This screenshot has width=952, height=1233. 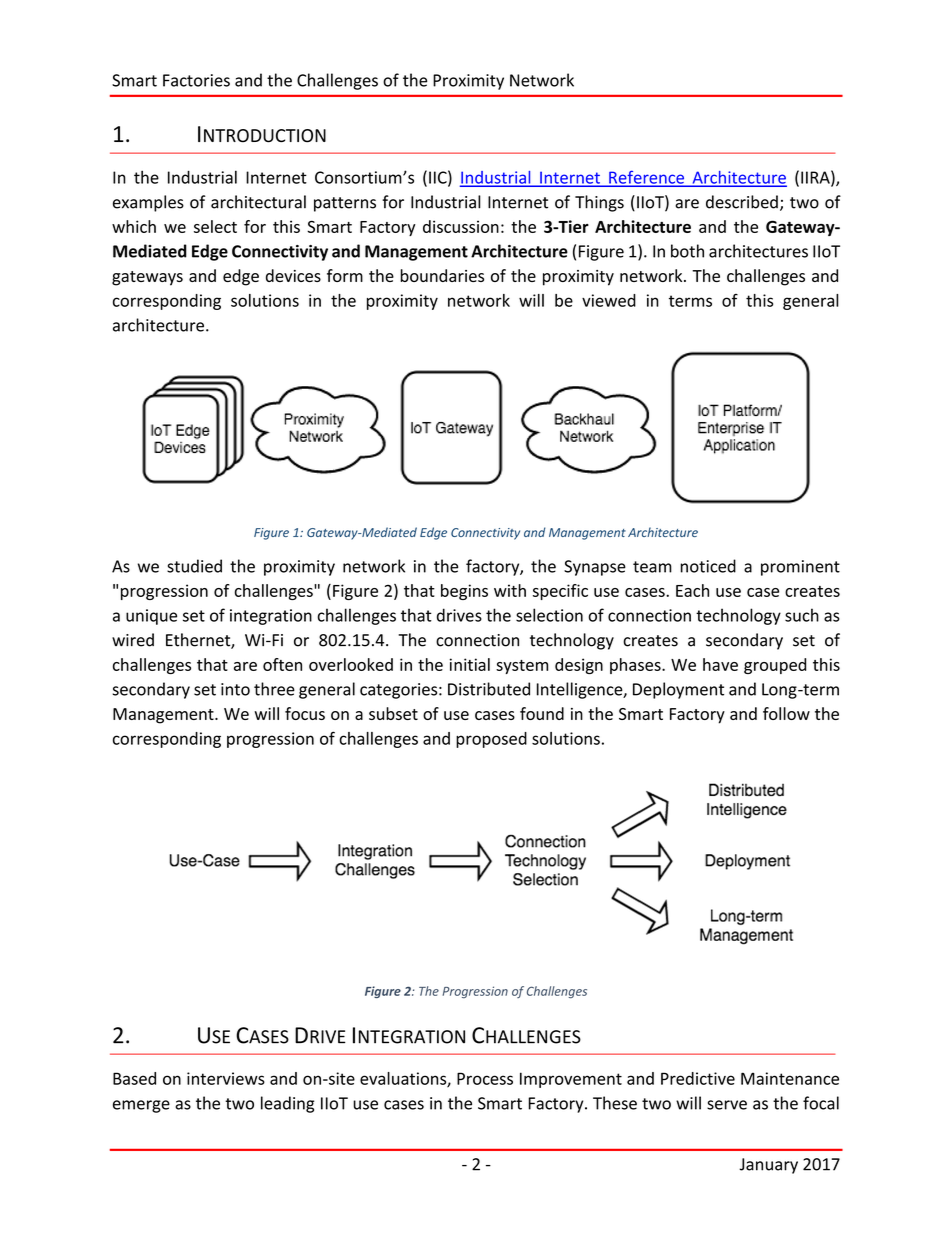 I want to click on follow, so click(x=786, y=713).
